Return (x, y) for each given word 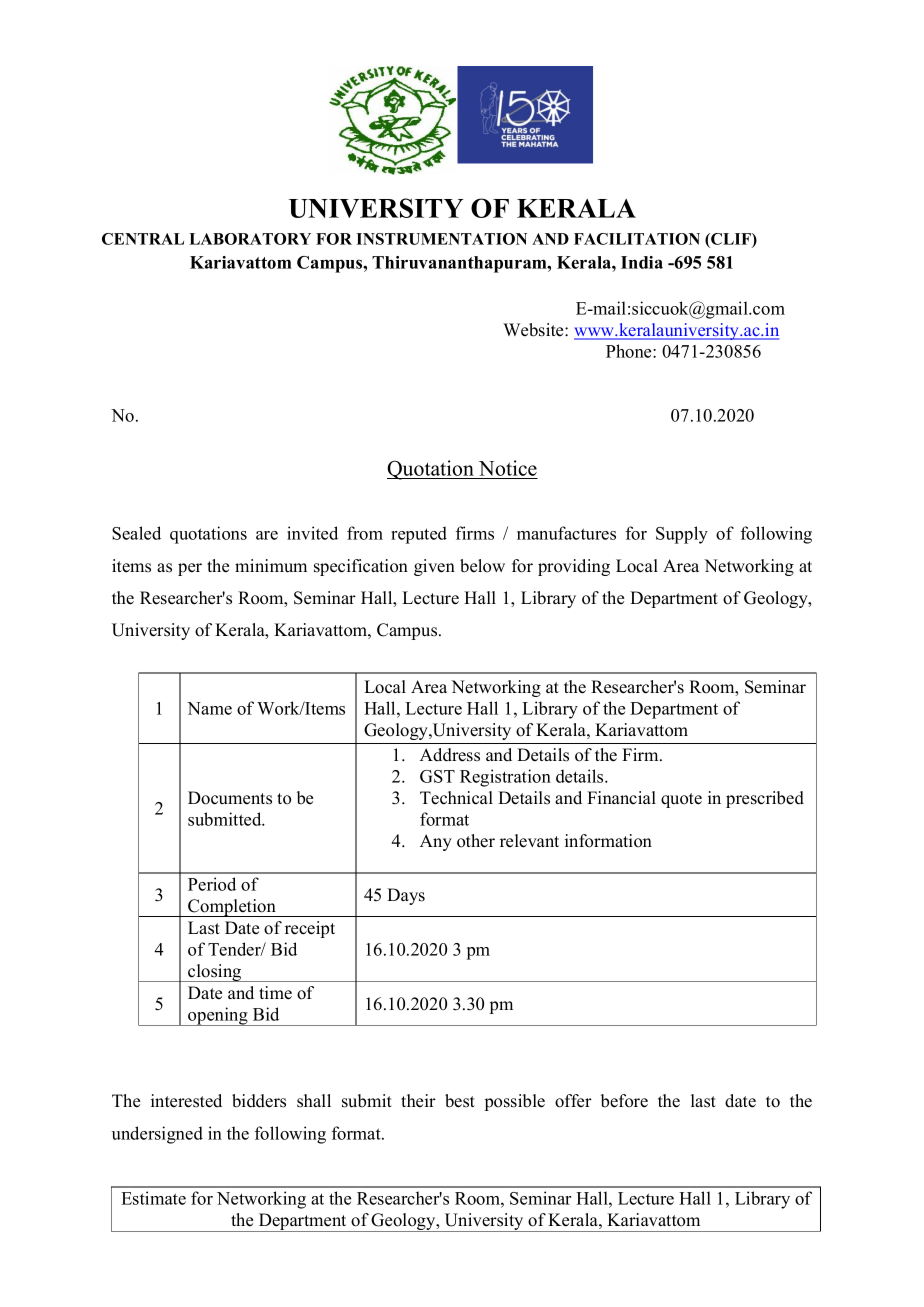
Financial (621, 798)
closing (215, 973)
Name (209, 708)
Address (450, 755)
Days (406, 896)
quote (681, 800)
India (642, 262)
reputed (419, 535)
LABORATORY (250, 239)
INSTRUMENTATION (441, 239)
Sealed (136, 533)
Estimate (153, 1198)
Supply (682, 535)
